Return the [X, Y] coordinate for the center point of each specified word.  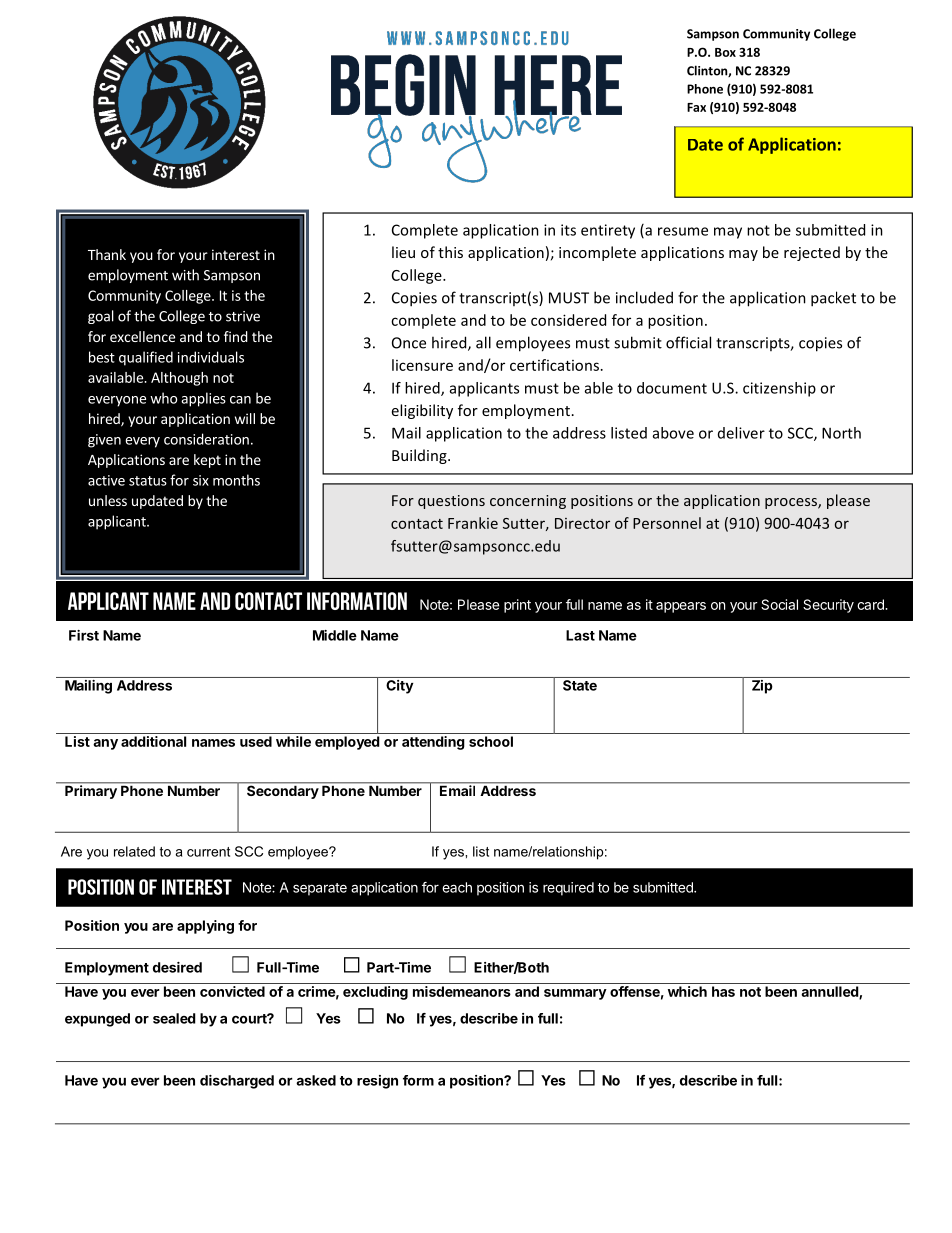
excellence [142, 336]
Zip [762, 687]
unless [108, 500]
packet [833, 299]
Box [725, 52]
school [491, 741]
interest [236, 254]
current [208, 852]
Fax [696, 107]
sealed [174, 1018]
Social [779, 604]
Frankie [473, 523]
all [483, 342]
